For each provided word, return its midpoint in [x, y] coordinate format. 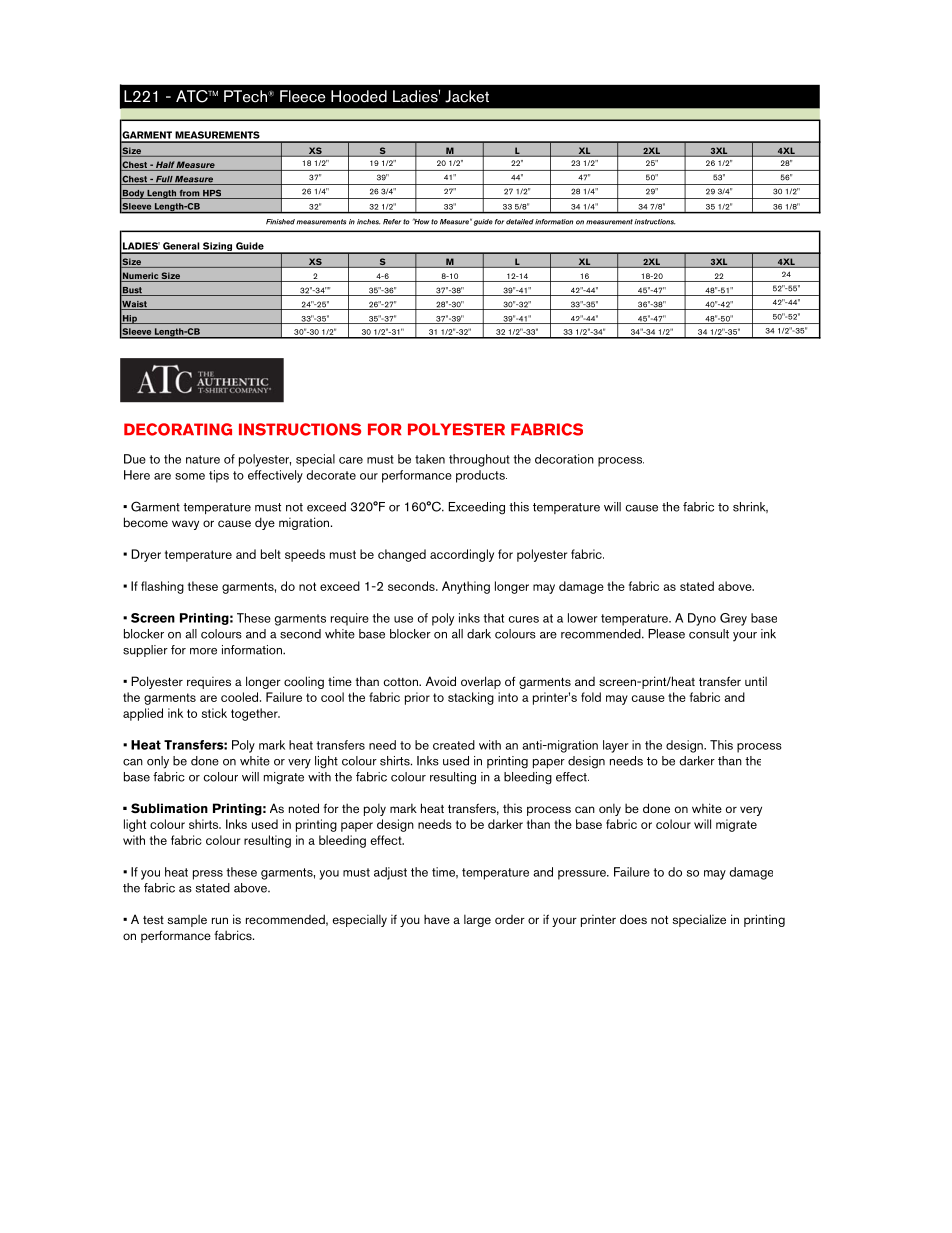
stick [214, 713]
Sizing [218, 248]
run [220, 920]
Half [164, 166]
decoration [564, 459]
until [756, 681]
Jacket [467, 96]
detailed [520, 222]
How [420, 221]
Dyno [702, 619]
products [481, 476]
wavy [185, 525]
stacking [471, 698]
